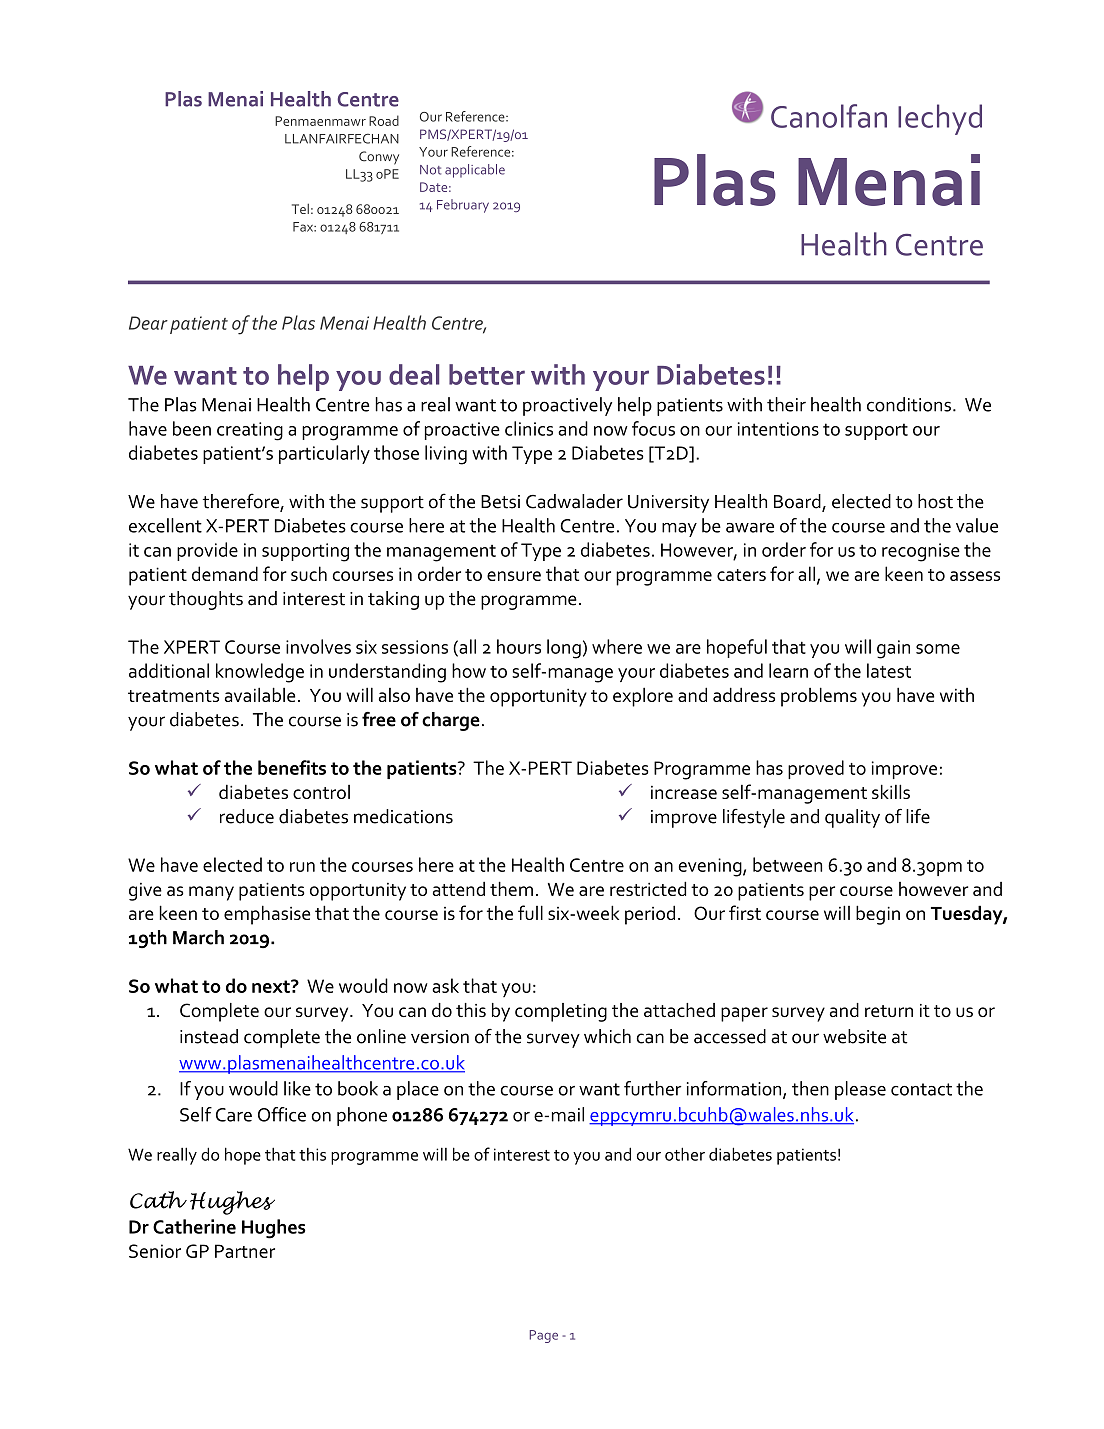  I want to click on applicable, so click(475, 171).
